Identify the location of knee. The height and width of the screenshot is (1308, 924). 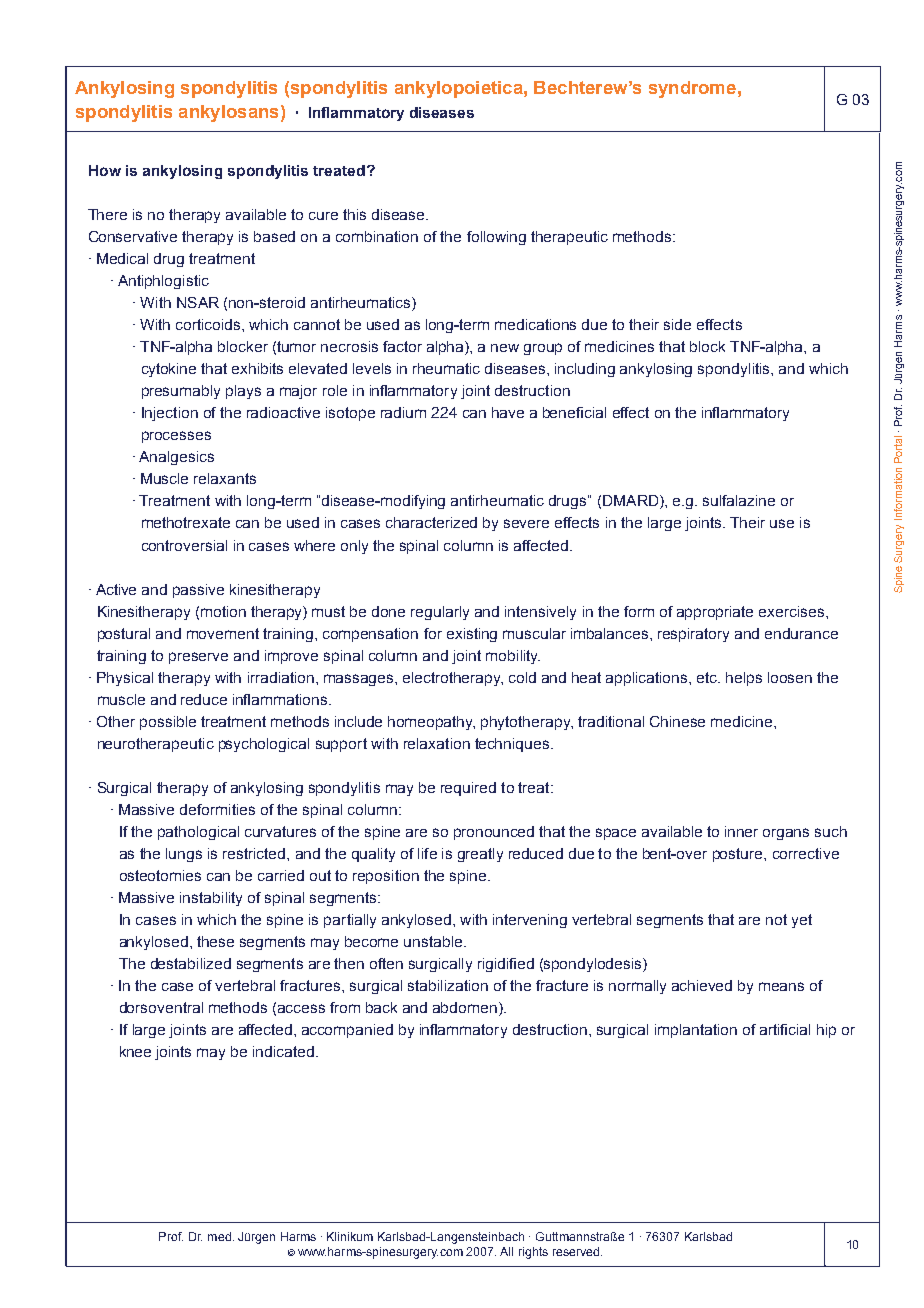
(135, 1051).
